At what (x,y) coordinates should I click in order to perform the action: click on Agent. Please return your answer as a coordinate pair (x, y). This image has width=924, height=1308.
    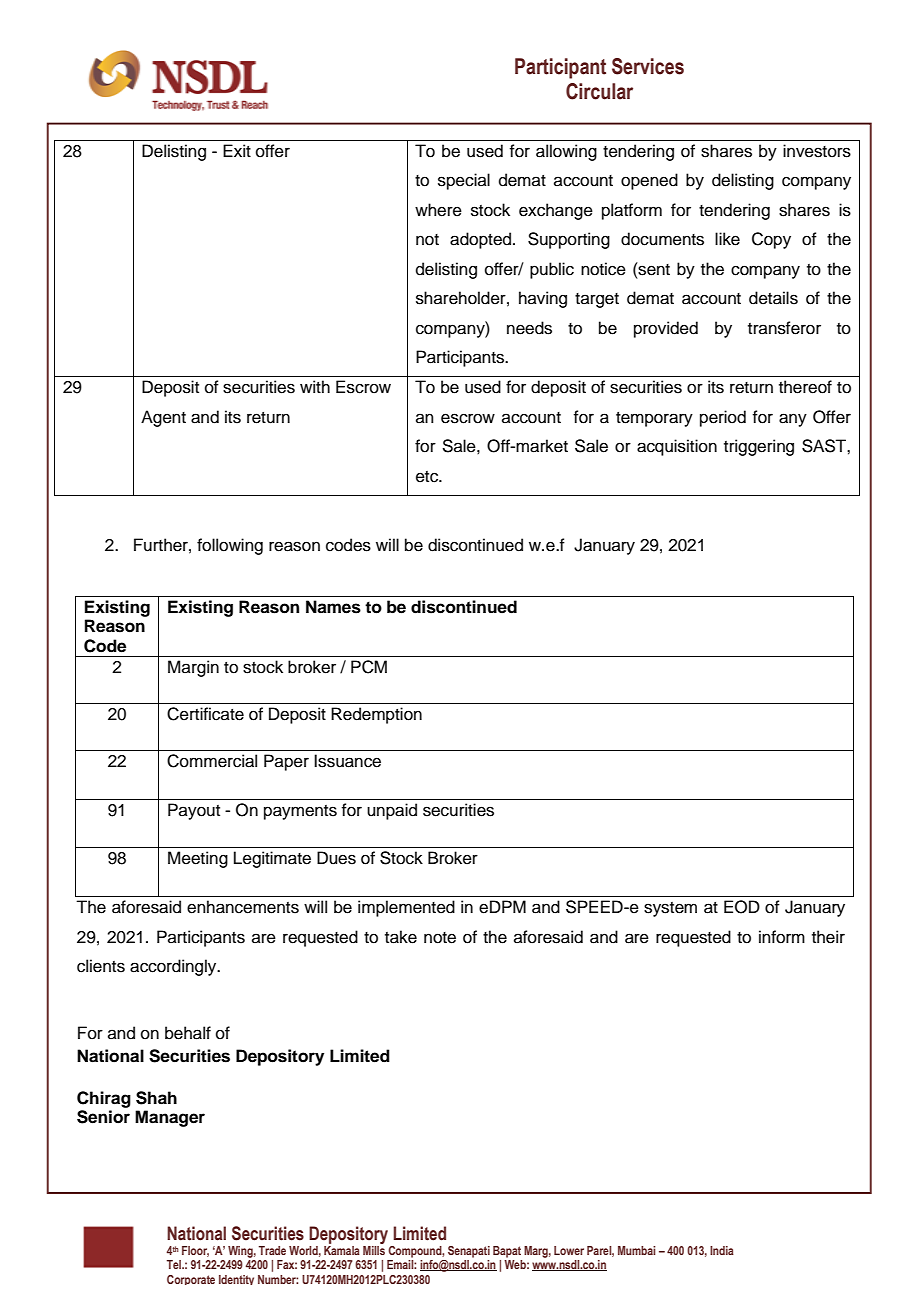
    Looking at the image, I should click on (163, 418).
